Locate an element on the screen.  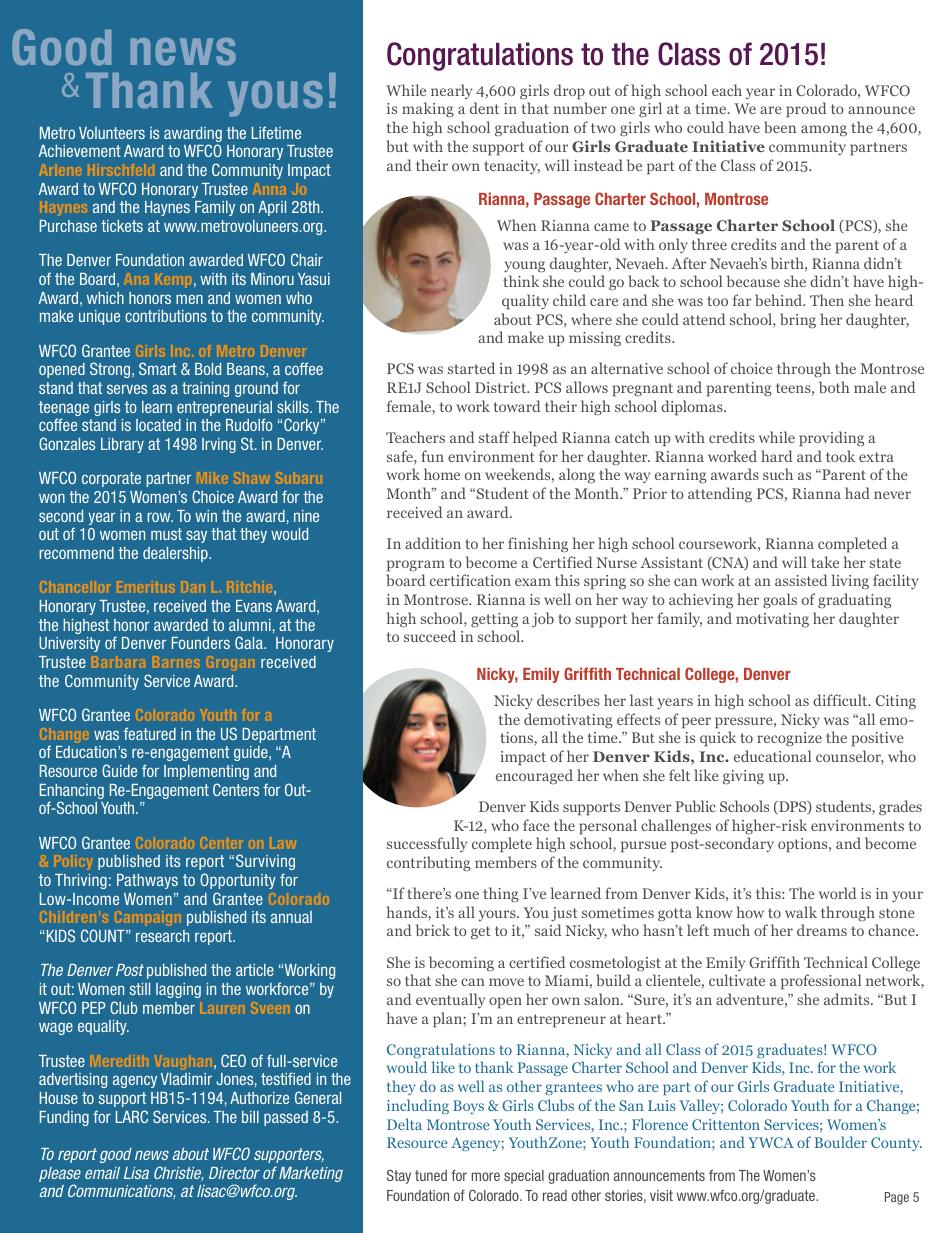
Implementing is located at coordinates (206, 772).
